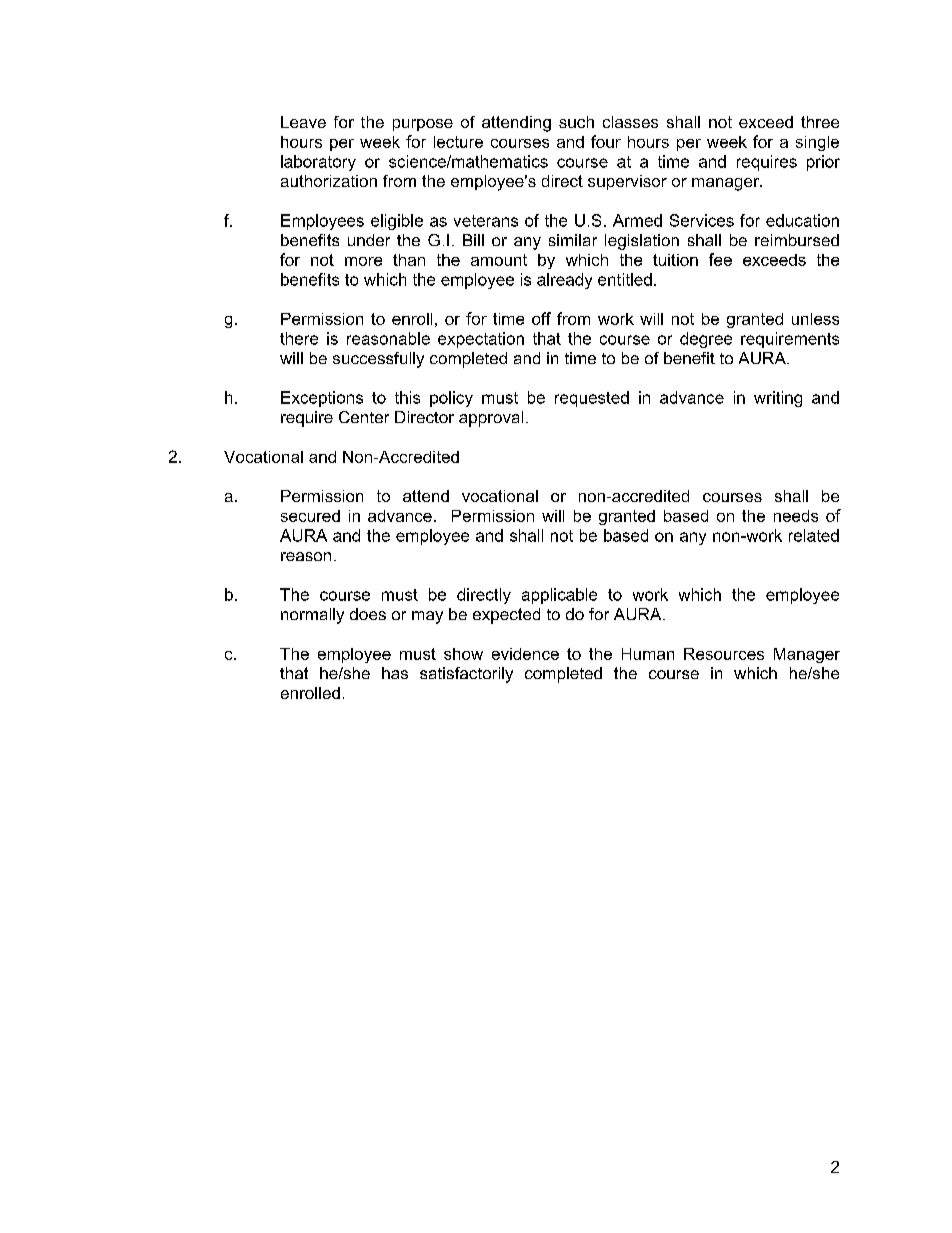 This screenshot has height=1233, width=952. What do you see at coordinates (310, 516) in the screenshot?
I see `secured` at bounding box center [310, 516].
